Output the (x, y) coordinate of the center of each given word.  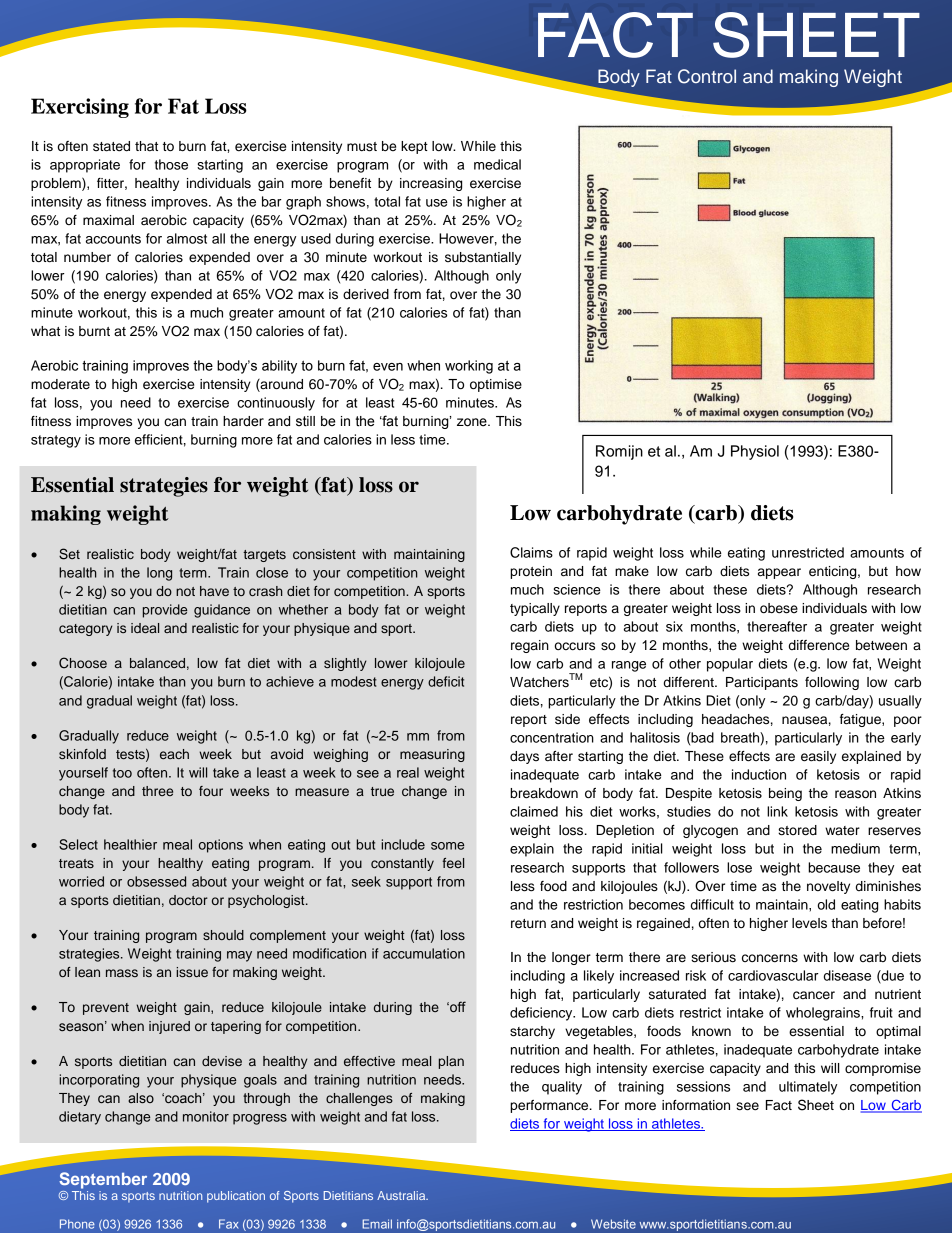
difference (819, 645)
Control (707, 76)
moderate (60, 384)
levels (809, 923)
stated (111, 146)
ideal (145, 628)
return (528, 924)
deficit (446, 681)
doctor (188, 900)
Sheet (816, 1105)
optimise (496, 385)
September (103, 1180)
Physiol (755, 452)
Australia (402, 1195)
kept (414, 147)
